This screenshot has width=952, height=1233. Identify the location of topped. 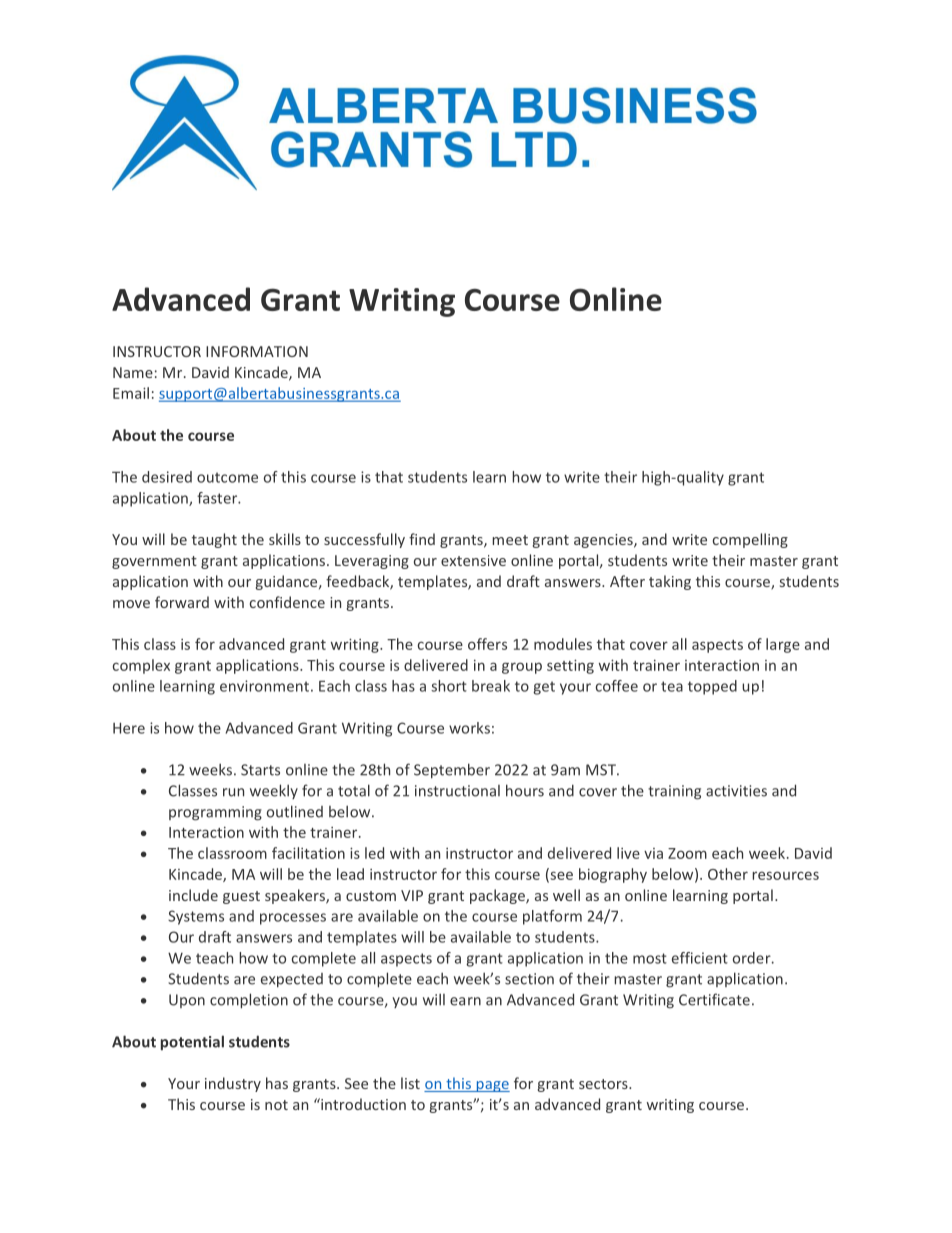
(712, 687).
